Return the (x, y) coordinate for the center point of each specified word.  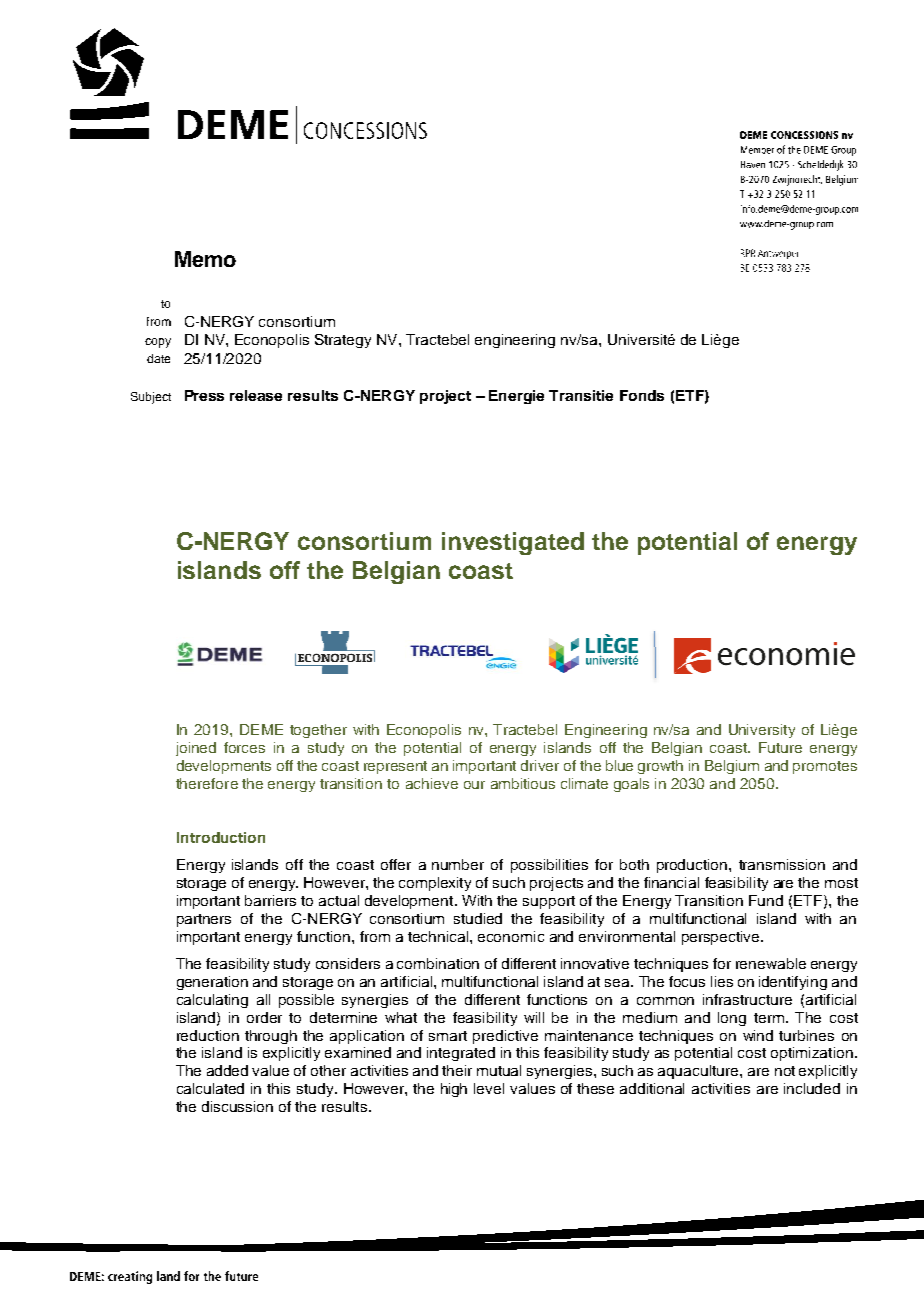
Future (780, 747)
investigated (513, 543)
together (318, 731)
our (474, 785)
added (227, 1070)
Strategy (343, 341)
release (256, 395)
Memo (205, 259)
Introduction (221, 837)
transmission (782, 864)
